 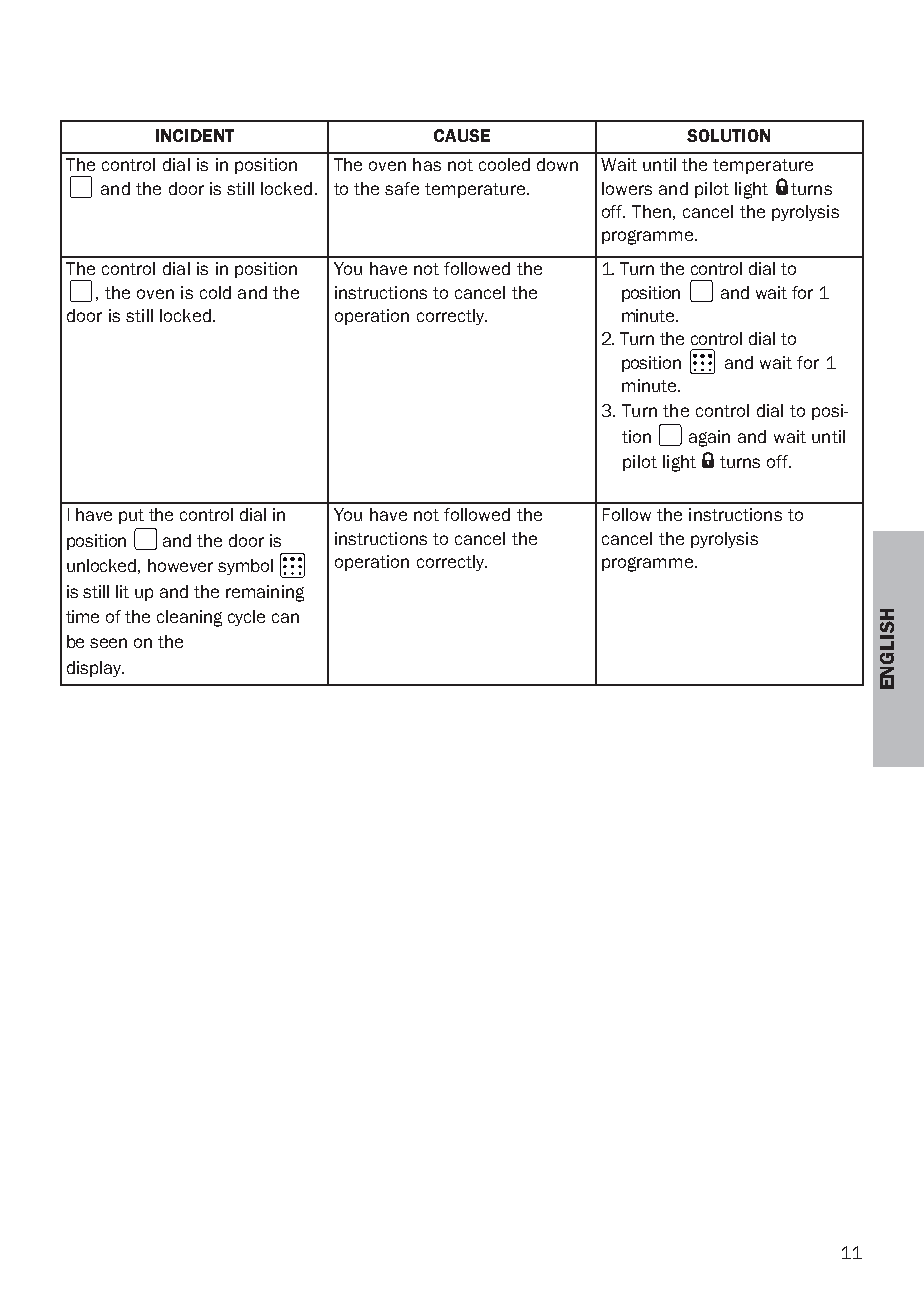 What do you see at coordinates (246, 618) in the image?
I see `cycle` at bounding box center [246, 618].
